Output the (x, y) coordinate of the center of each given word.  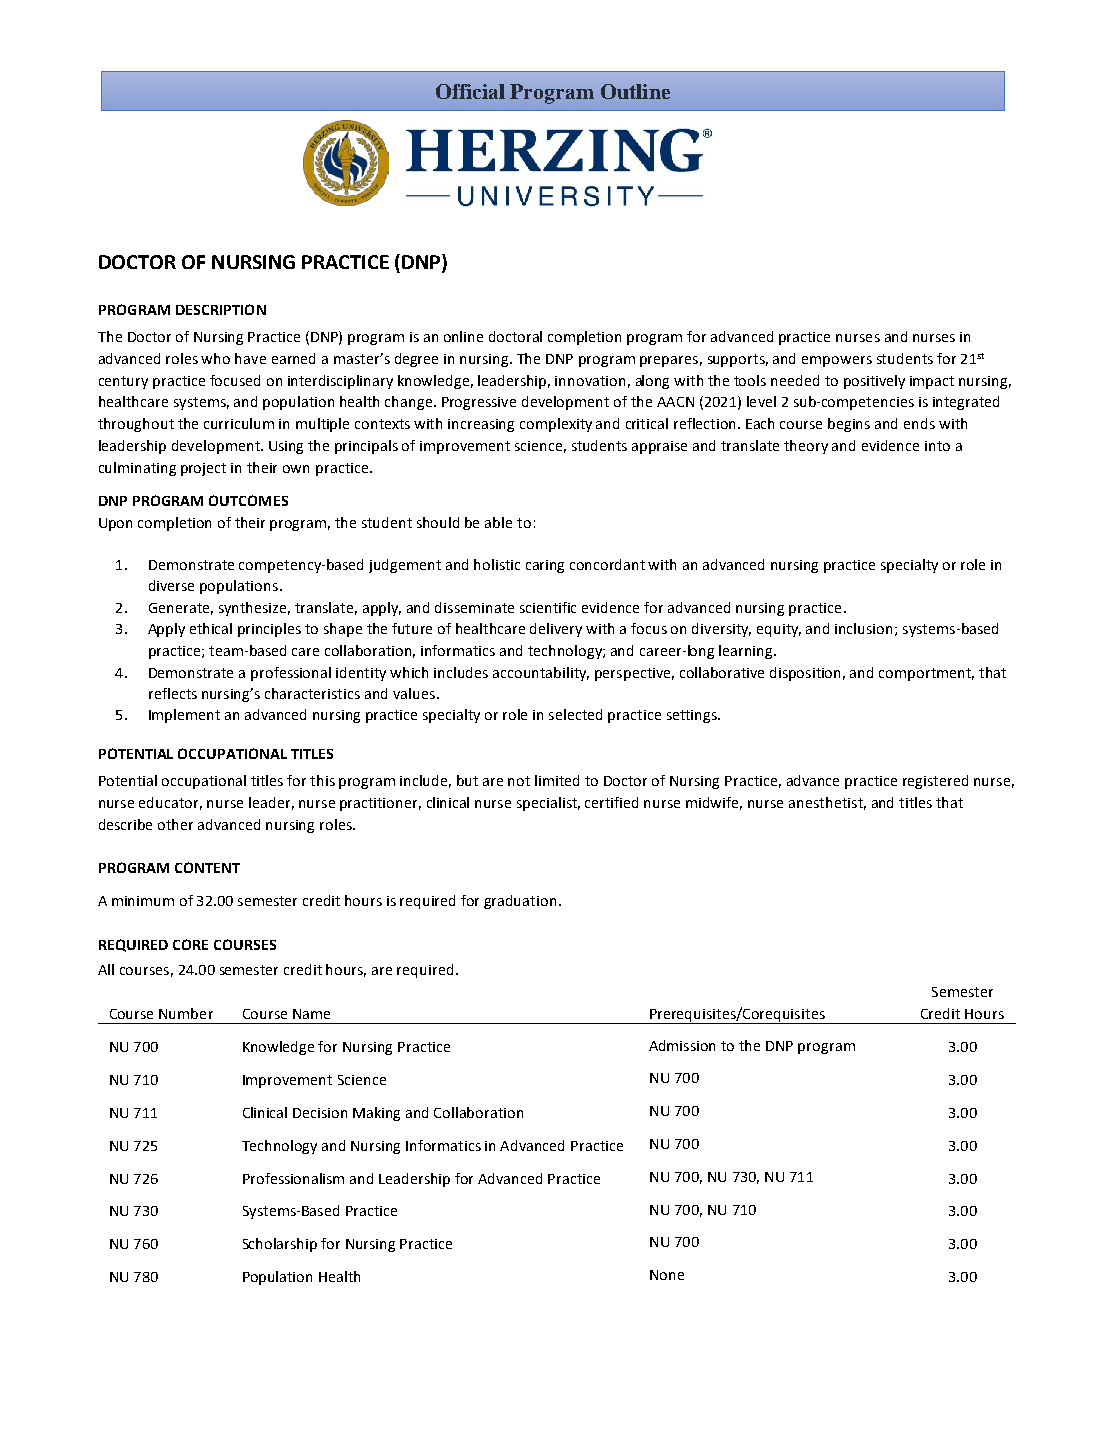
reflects (173, 693)
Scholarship (280, 1245)
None (667, 1275)
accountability (541, 674)
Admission (682, 1045)
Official (470, 91)
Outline (635, 91)
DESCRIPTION (221, 309)
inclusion (863, 628)
